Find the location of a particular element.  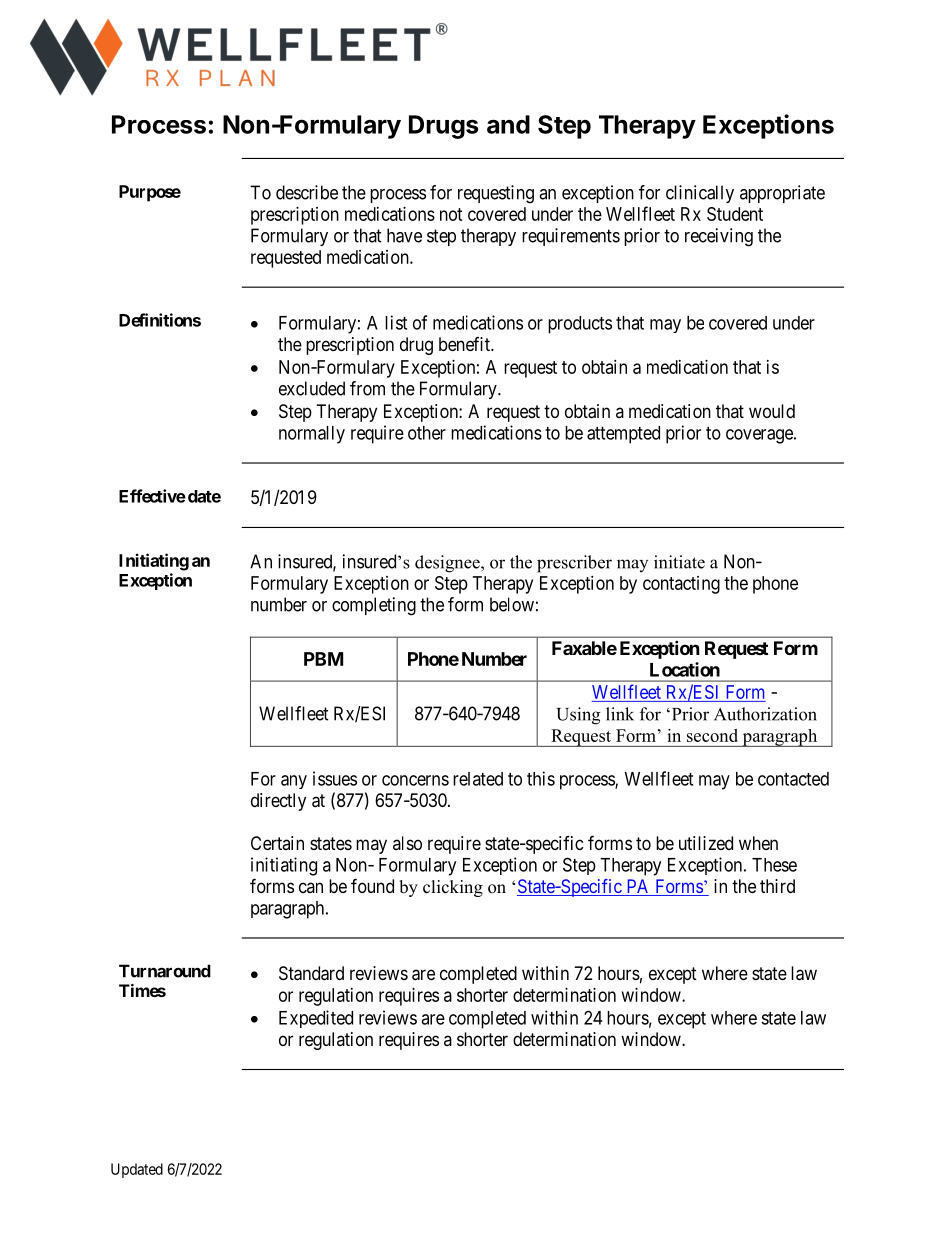

contacting is located at coordinates (681, 585).
